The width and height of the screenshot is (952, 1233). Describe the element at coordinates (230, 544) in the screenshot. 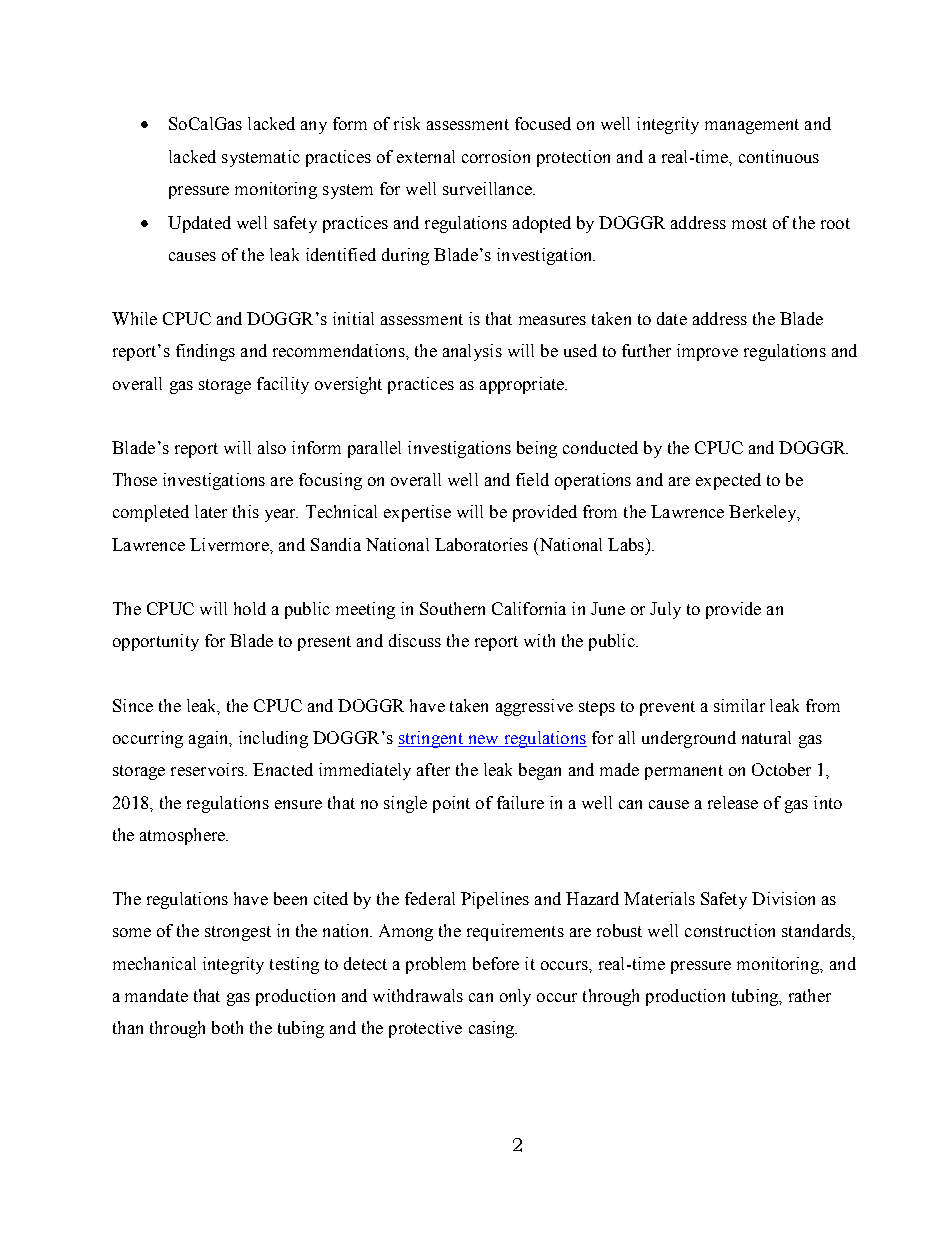

I see `Livermore` at that location.
